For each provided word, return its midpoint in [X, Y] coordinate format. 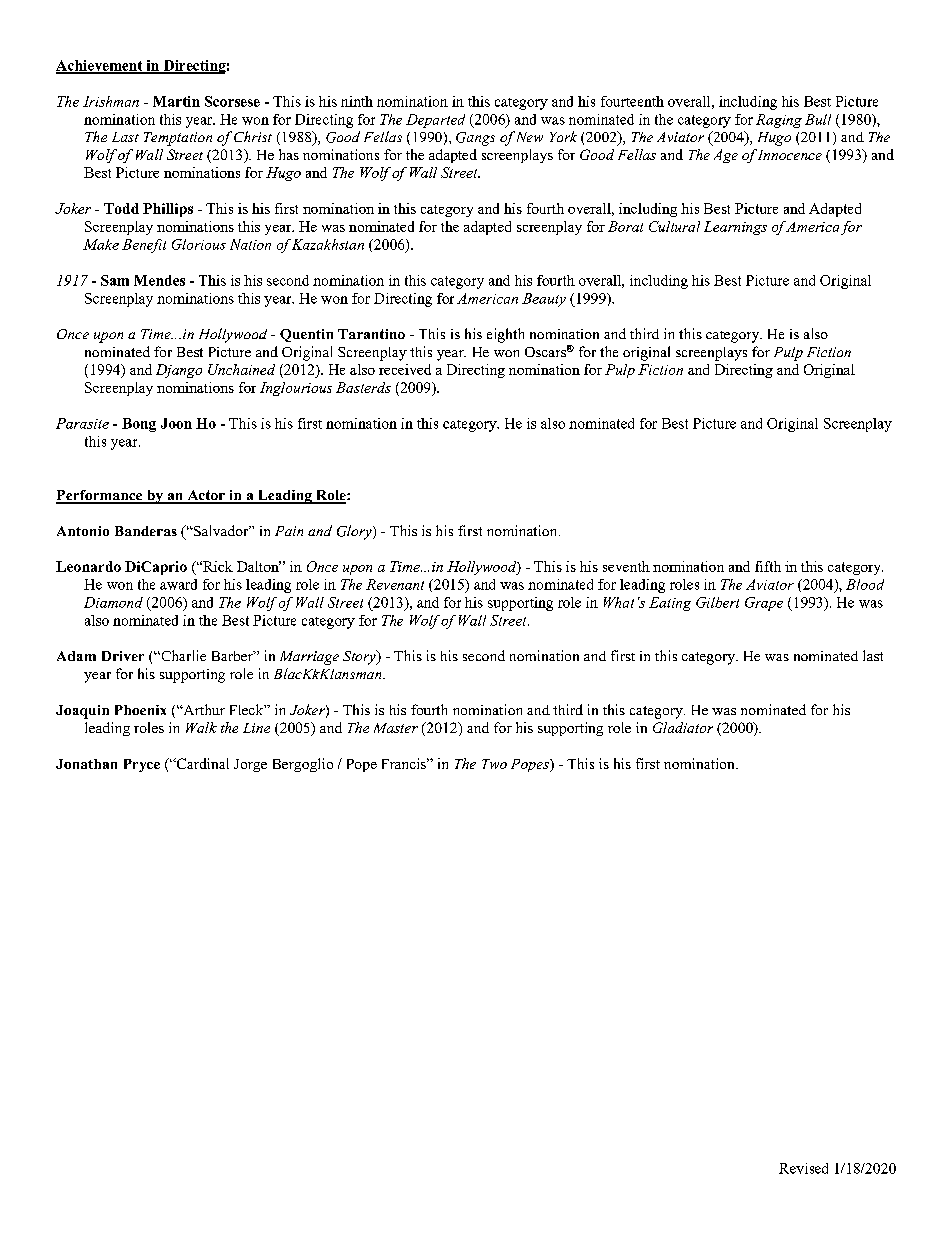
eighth [505, 335]
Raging [779, 121]
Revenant [395, 584]
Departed [435, 121]
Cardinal [201, 763]
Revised [803, 1168]
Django [179, 371]
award [178, 584]
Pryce [142, 765]
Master [396, 728]
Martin [176, 101]
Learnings [735, 228]
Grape [764, 604]
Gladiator [683, 727]
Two [494, 764]
